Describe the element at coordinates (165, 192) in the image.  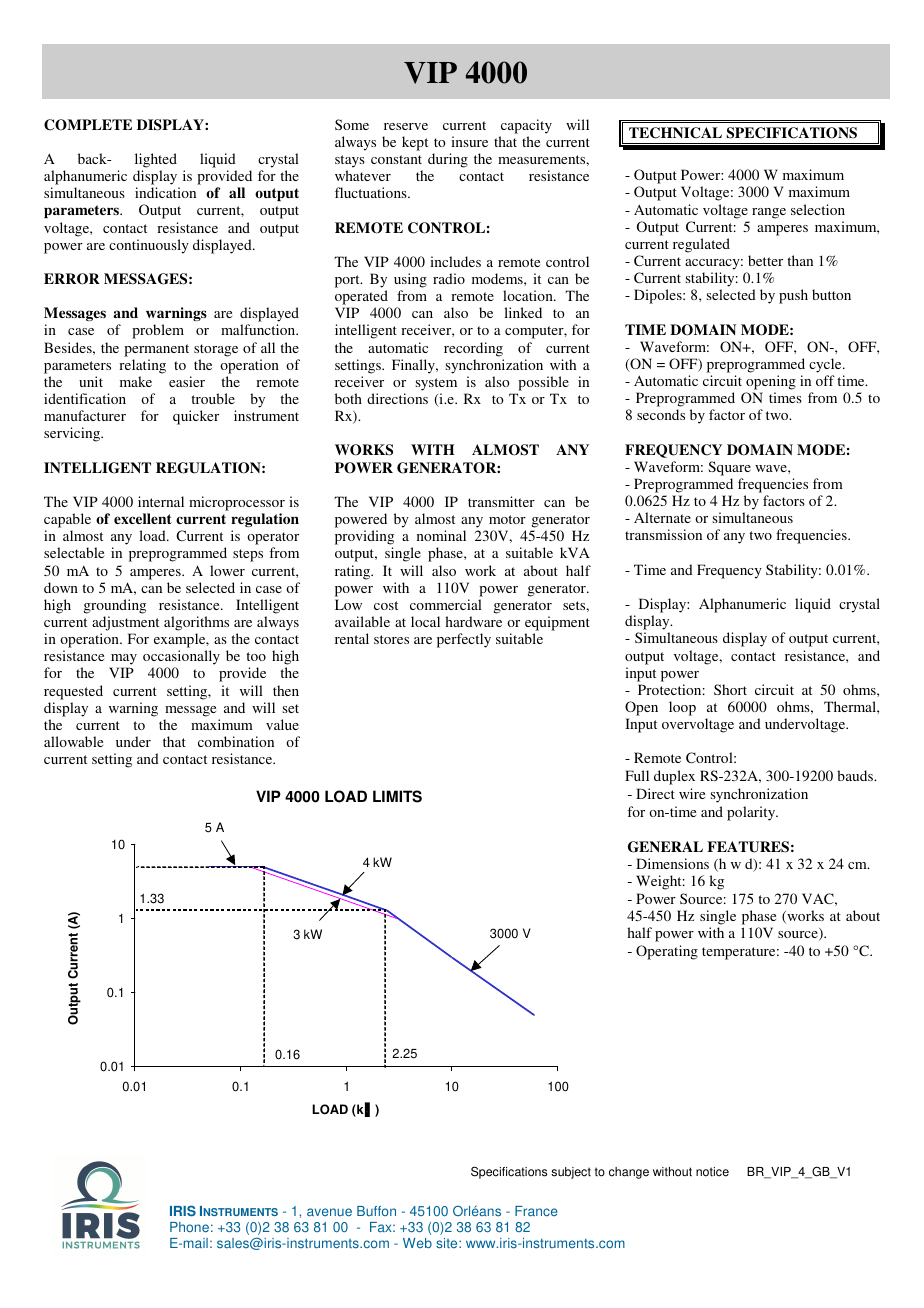
I see `indication` at that location.
